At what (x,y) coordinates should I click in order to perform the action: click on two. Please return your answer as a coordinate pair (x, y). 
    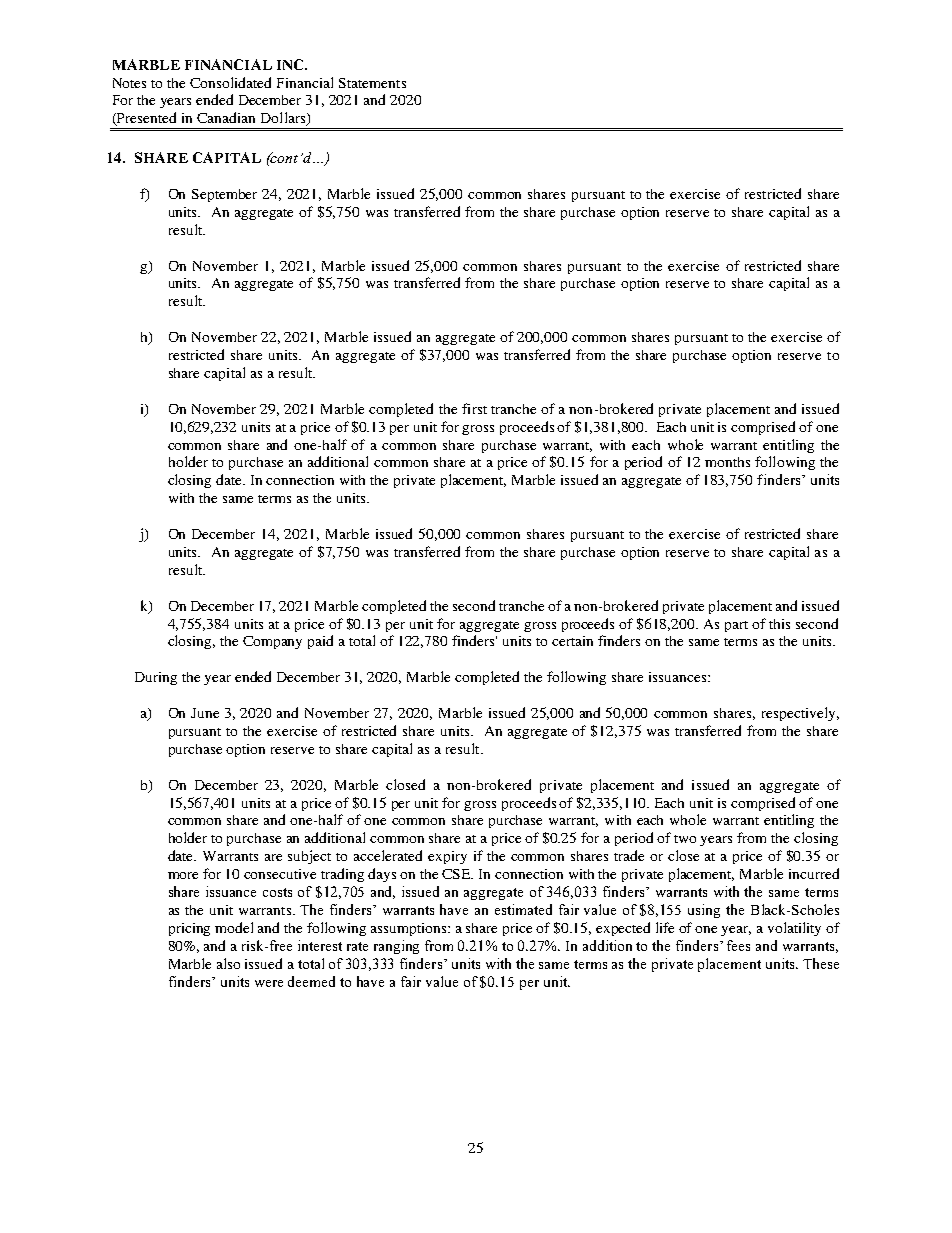
    Looking at the image, I should click on (685, 839).
